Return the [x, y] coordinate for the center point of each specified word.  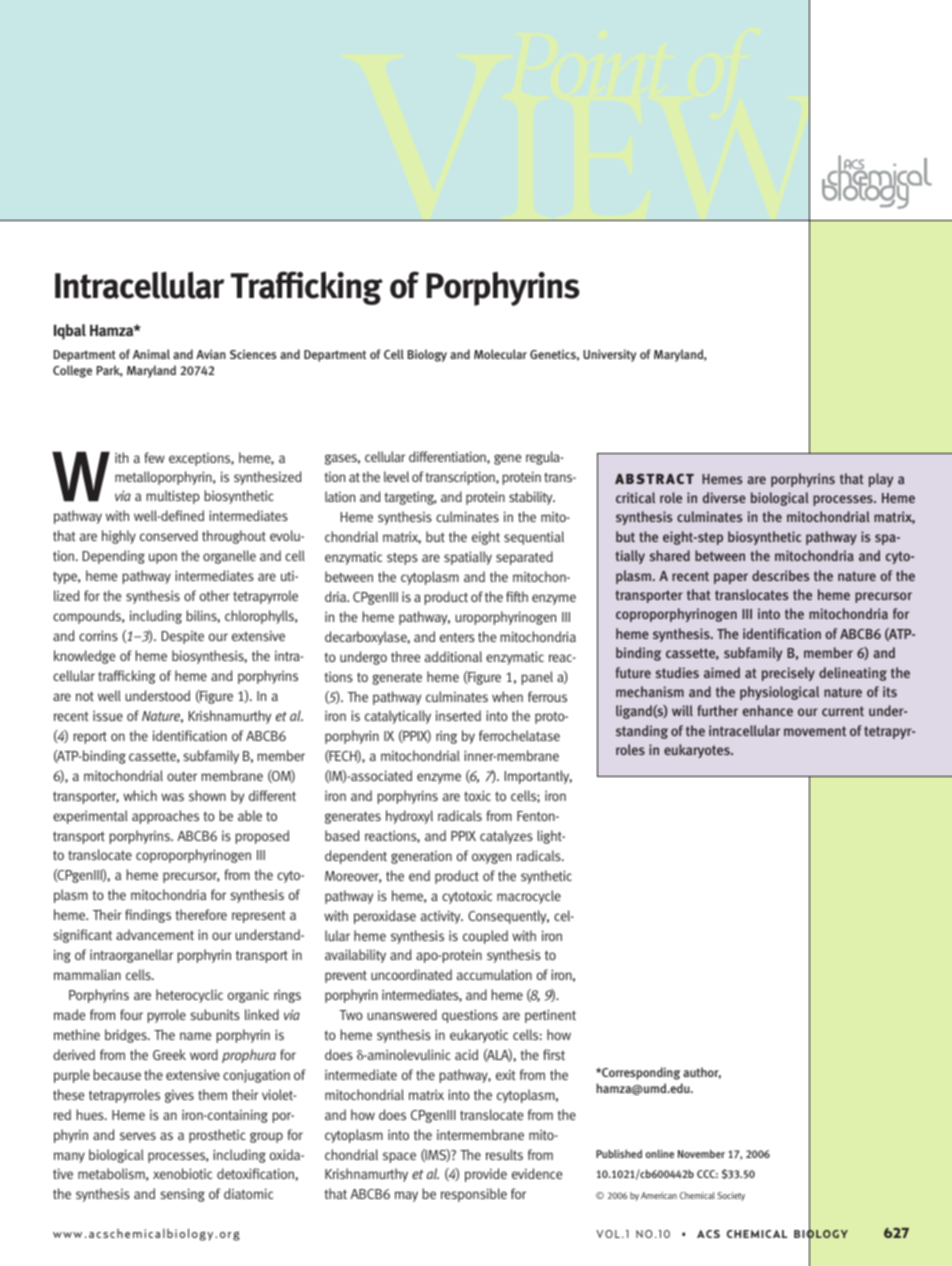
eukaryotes [698, 751]
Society [731, 1196]
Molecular [500, 354]
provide [486, 1175]
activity [442, 917]
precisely [788, 674]
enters [457, 637]
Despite [183, 637]
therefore [201, 914]
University [609, 355]
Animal [151, 354]
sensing [182, 1195]
